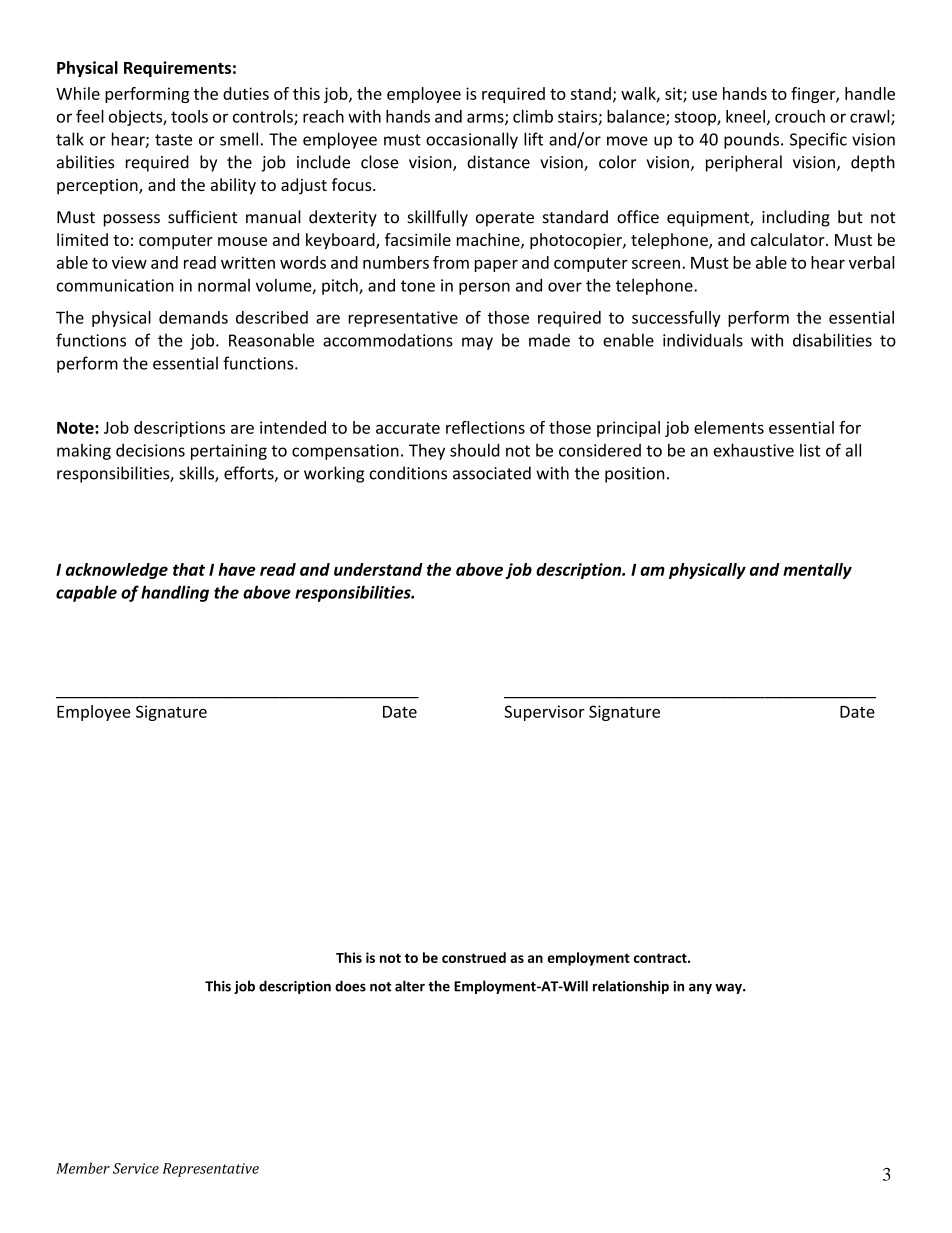  I want to click on alter, so click(410, 986).
